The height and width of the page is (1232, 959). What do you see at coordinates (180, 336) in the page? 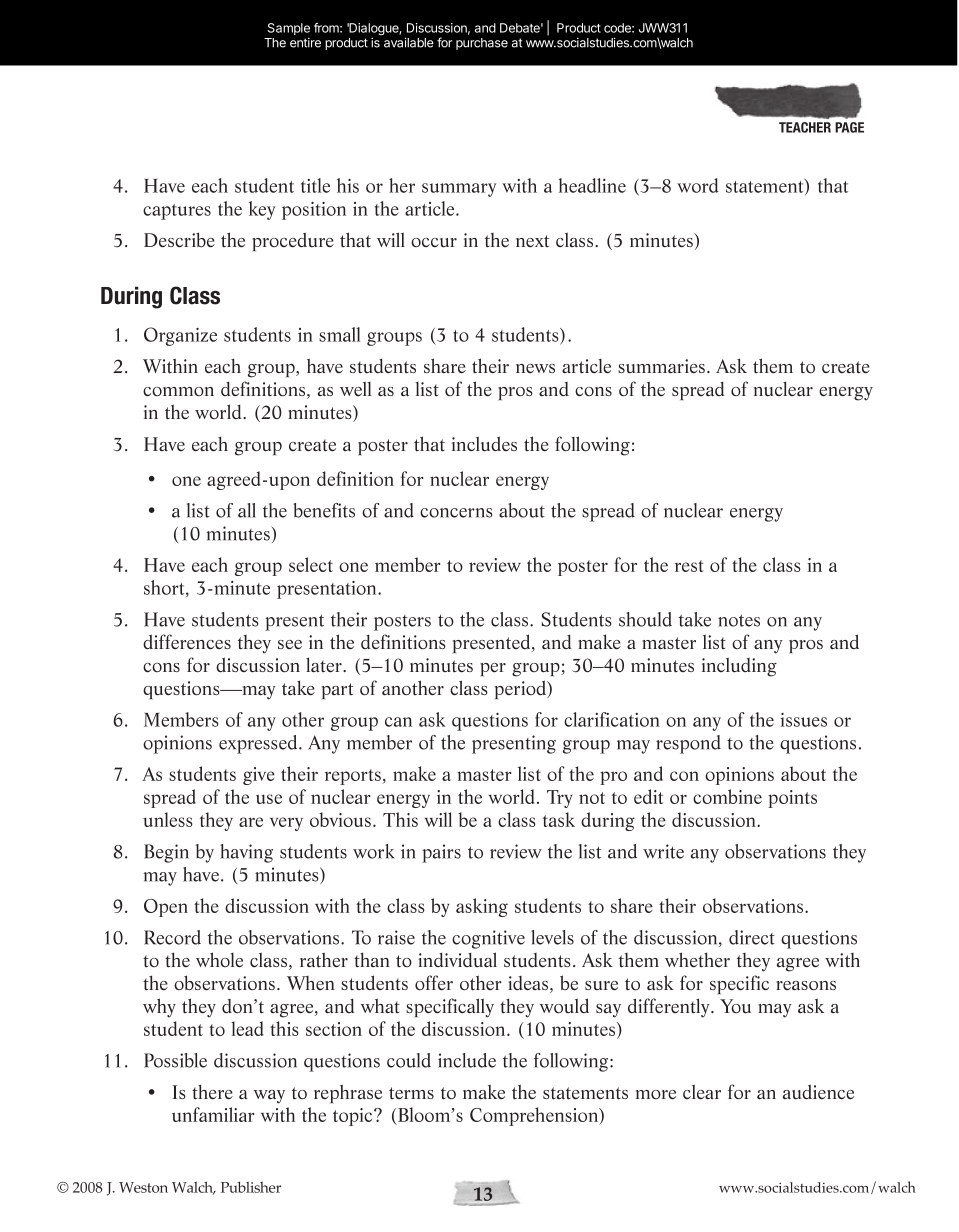
I see `Organize` at bounding box center [180, 336].
